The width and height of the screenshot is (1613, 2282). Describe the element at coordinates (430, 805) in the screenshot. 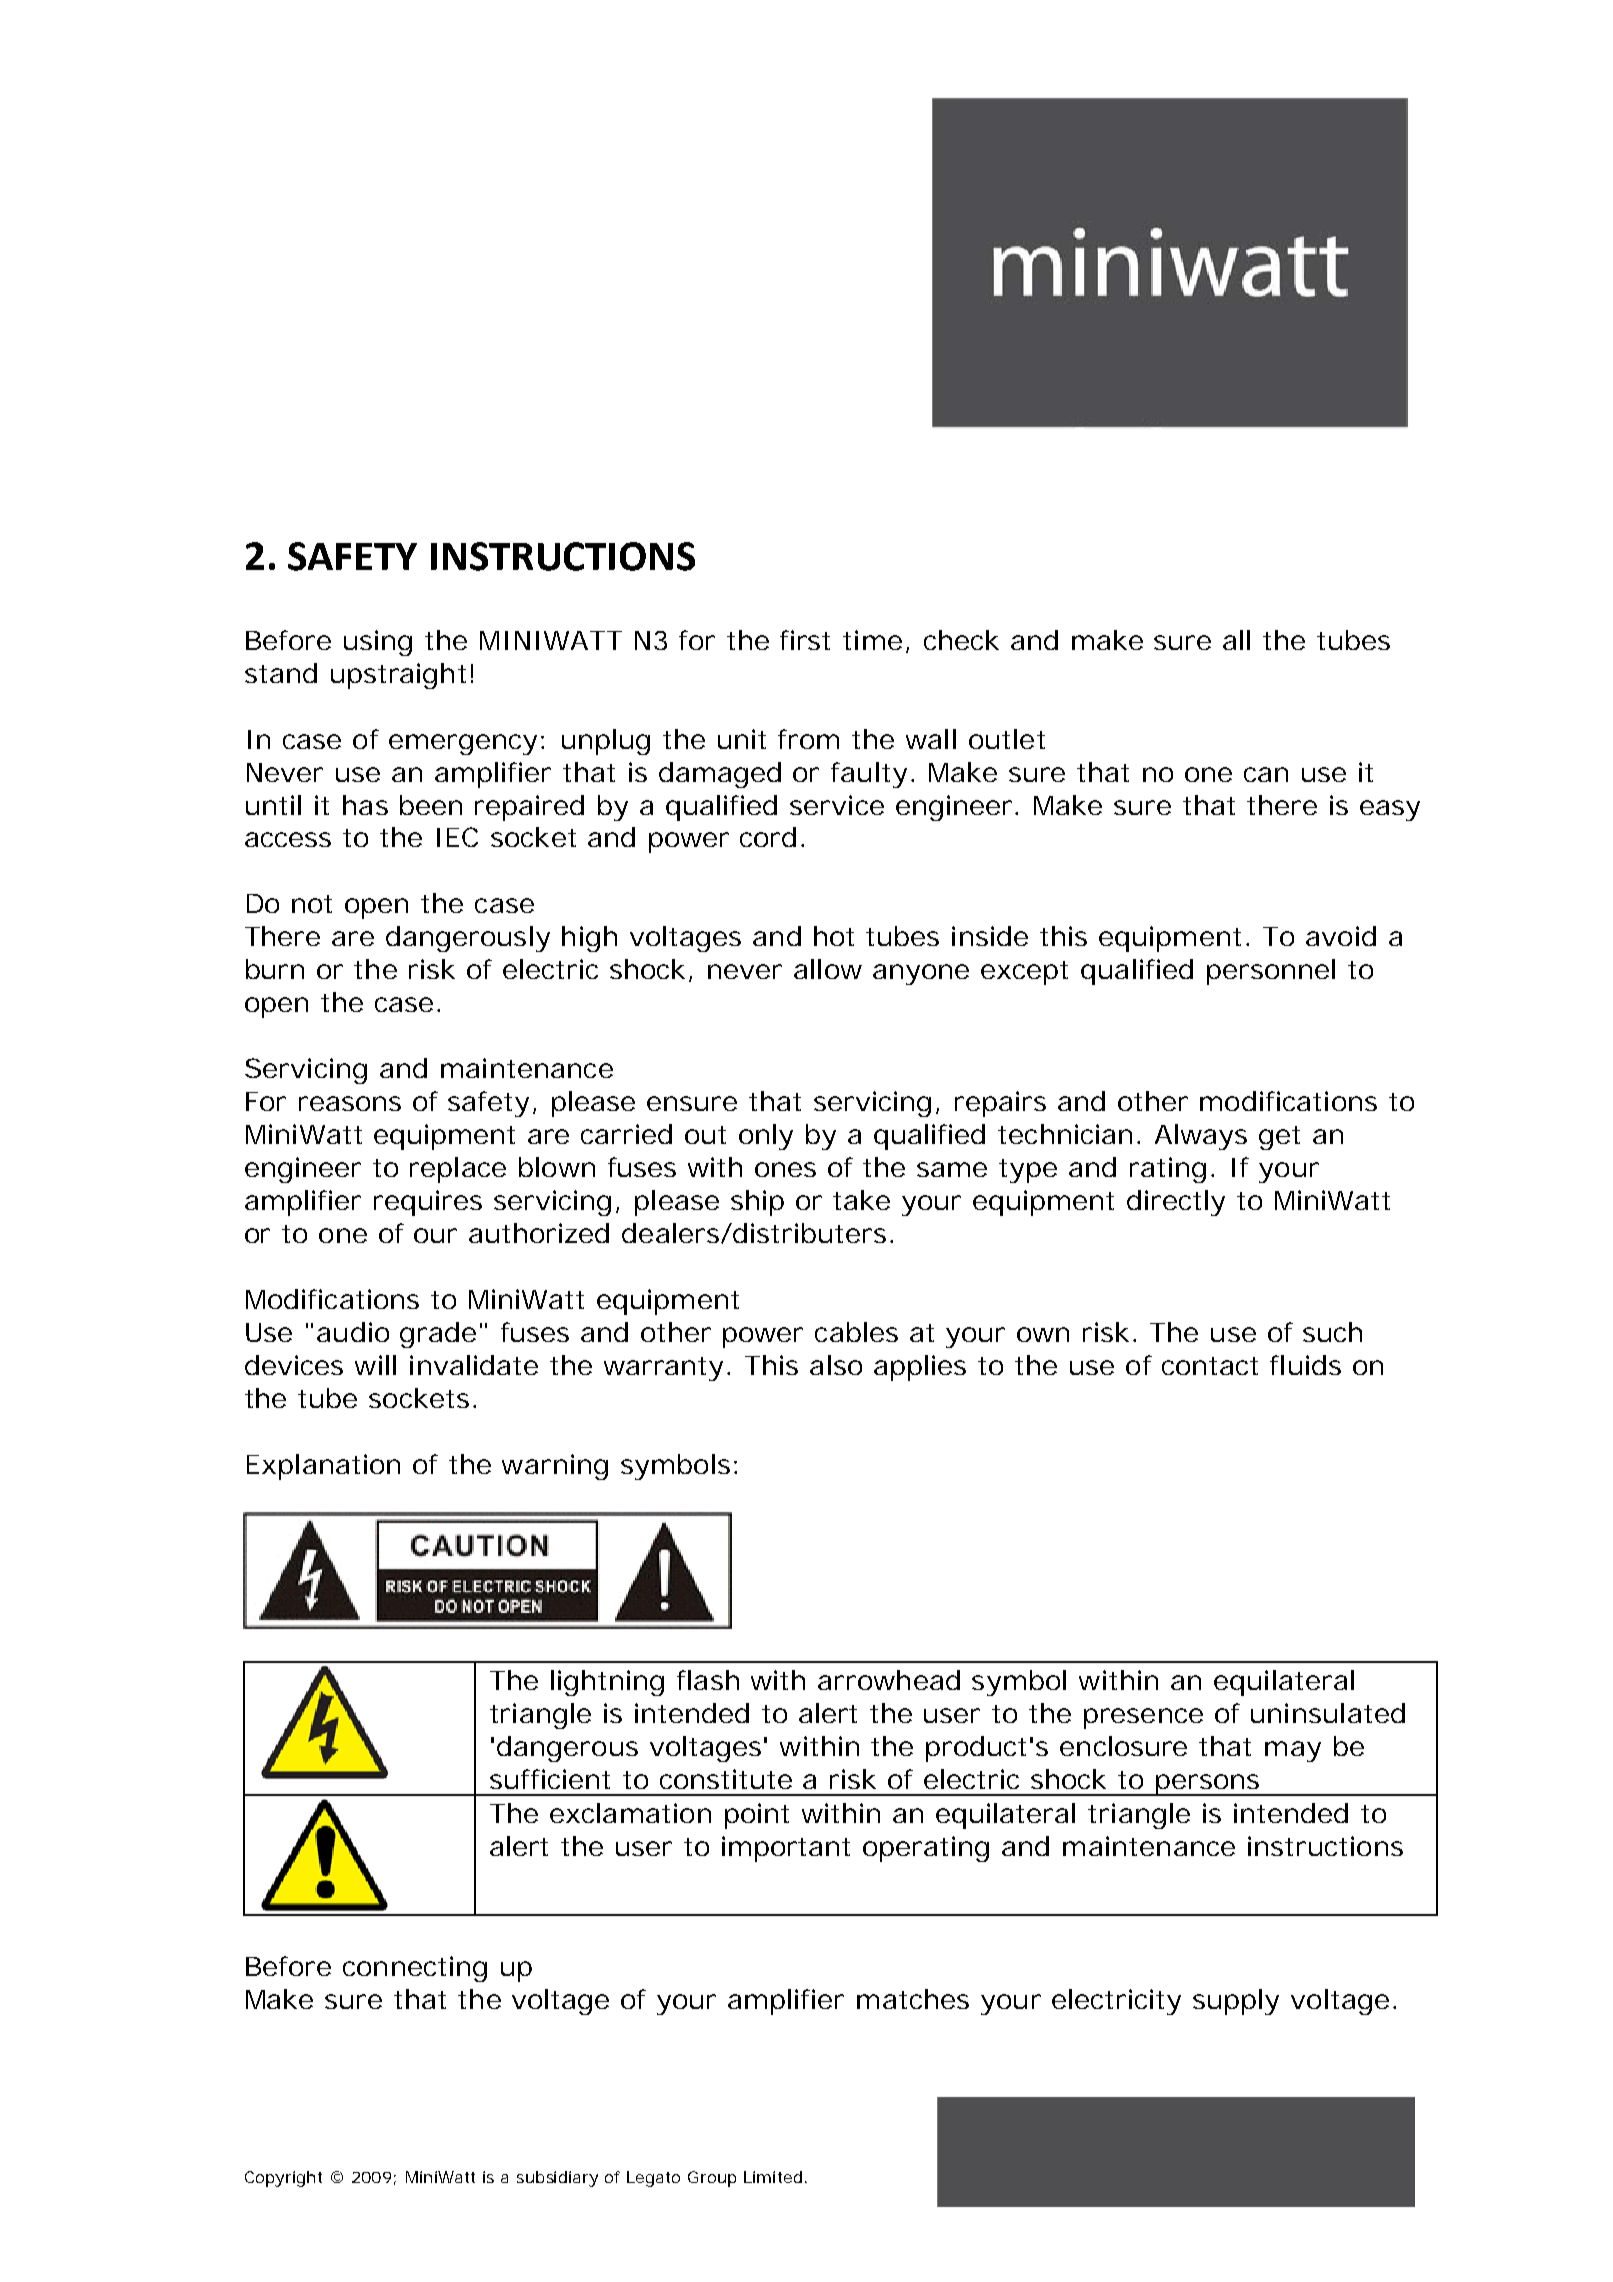

I see `been` at that location.
